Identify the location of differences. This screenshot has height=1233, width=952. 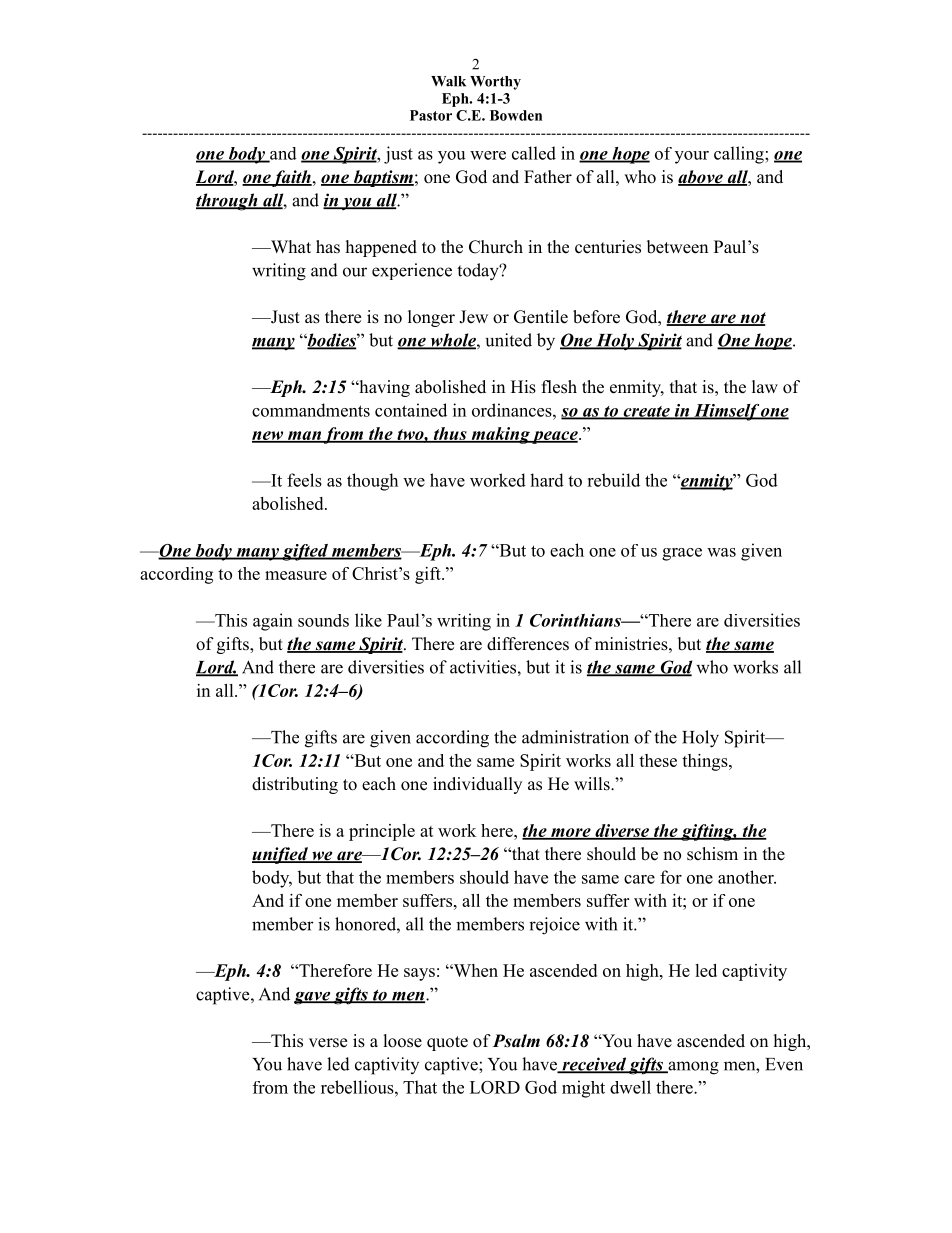
(528, 644).
